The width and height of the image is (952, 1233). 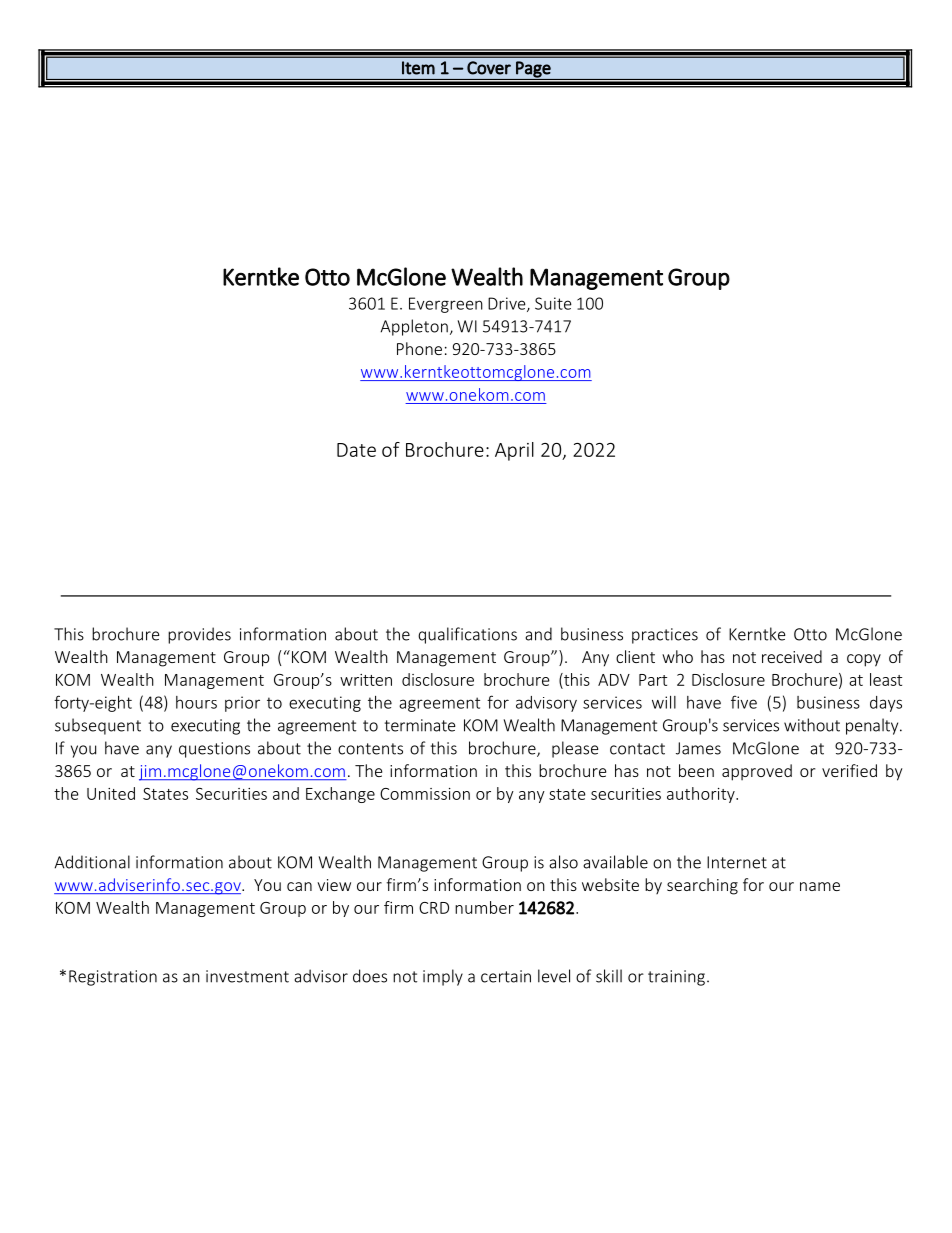 I want to click on received, so click(x=792, y=656).
